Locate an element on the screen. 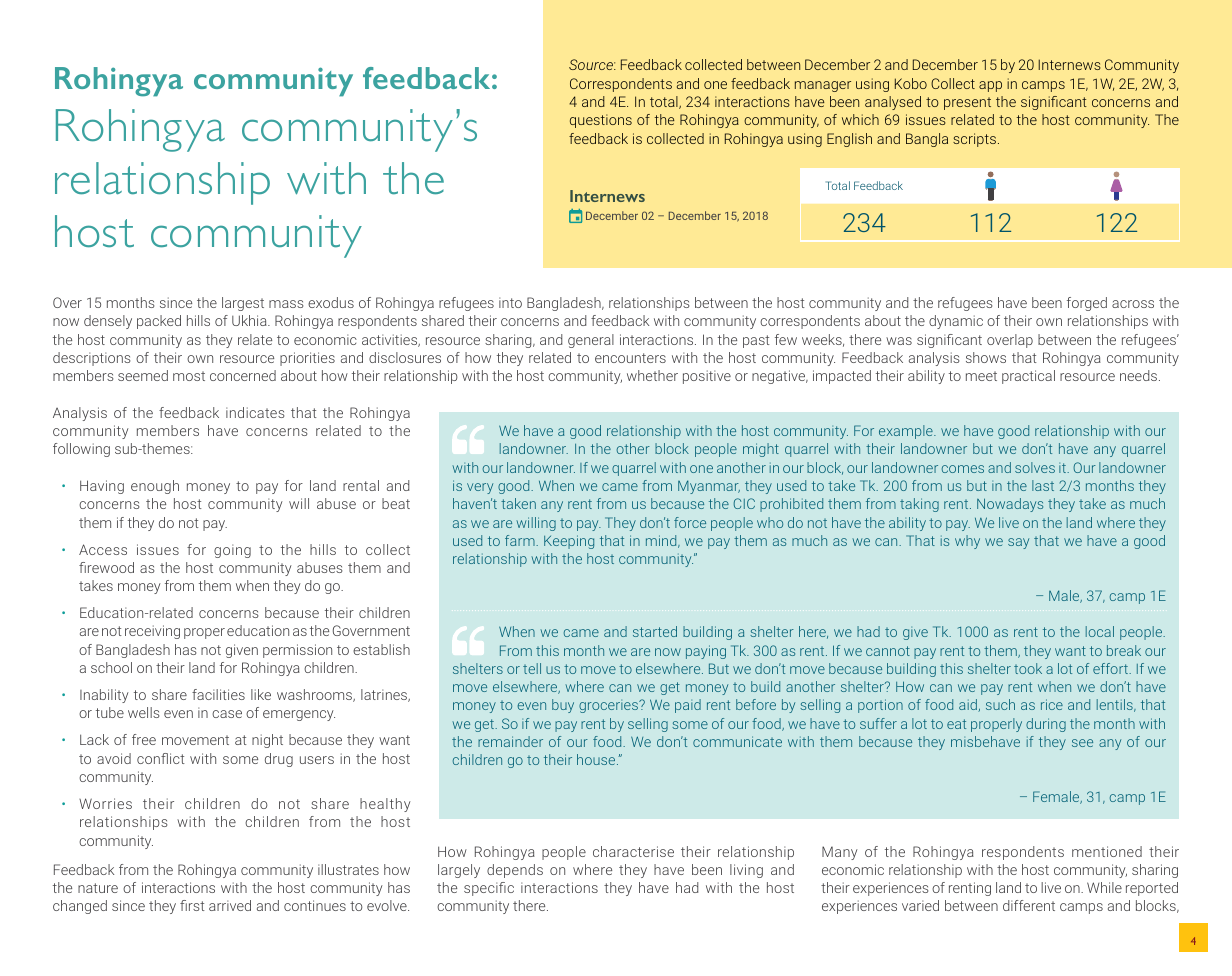 The image size is (1232, 976). present is located at coordinates (967, 103).
